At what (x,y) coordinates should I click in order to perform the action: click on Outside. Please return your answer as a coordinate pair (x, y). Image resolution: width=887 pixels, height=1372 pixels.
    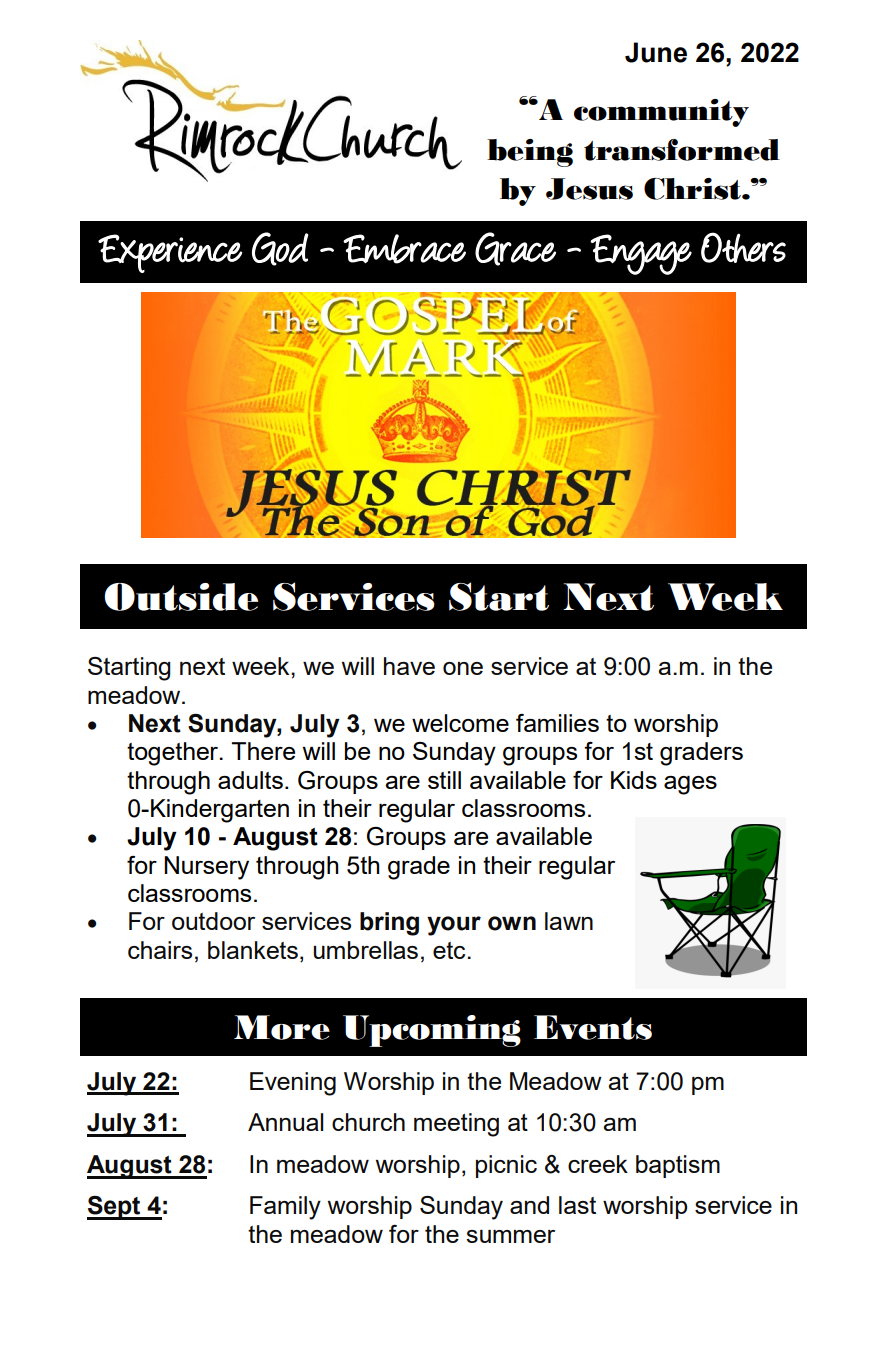
    Looking at the image, I should click on (181, 597).
